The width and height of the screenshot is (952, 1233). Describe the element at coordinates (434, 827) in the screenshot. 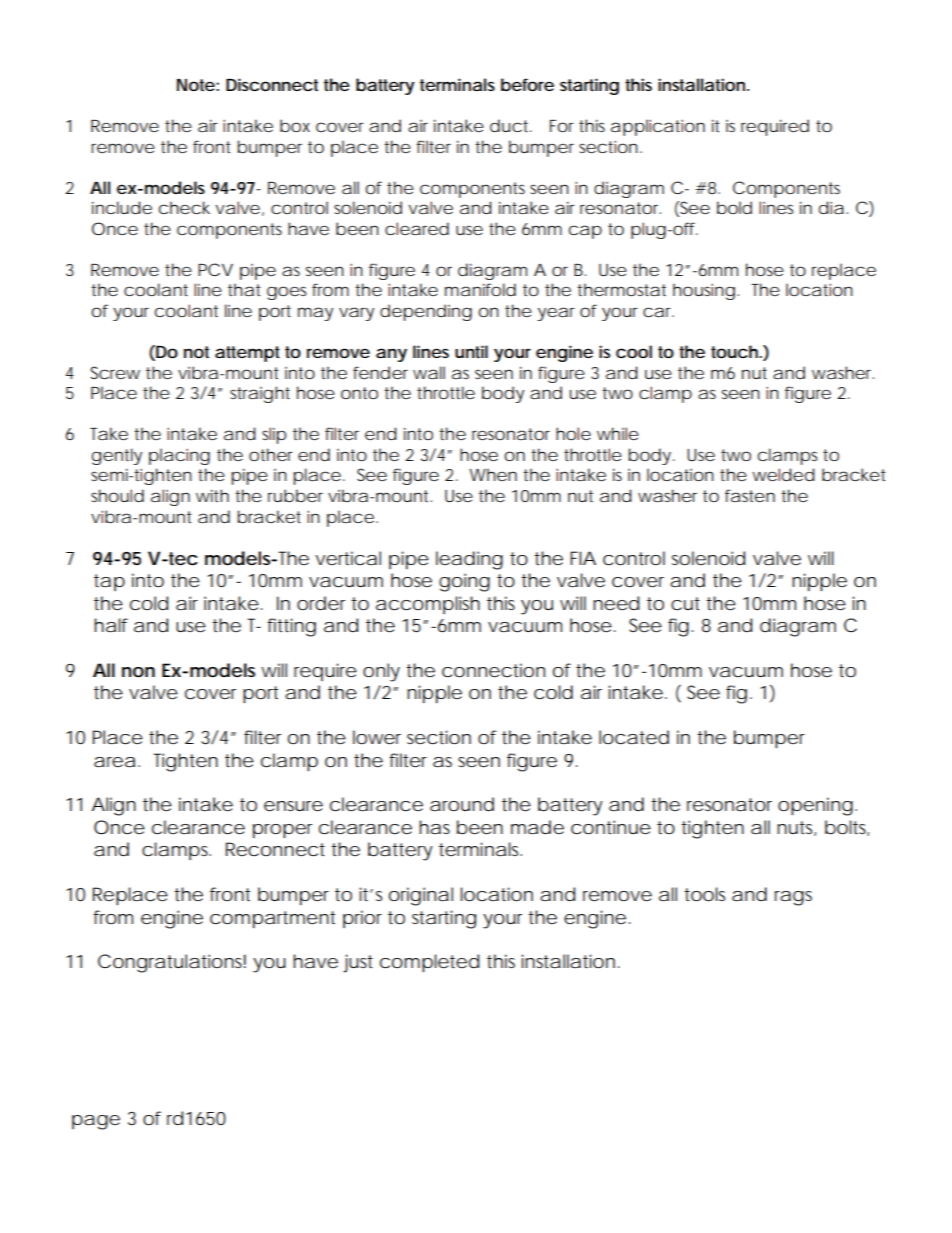

I see `has` at that location.
